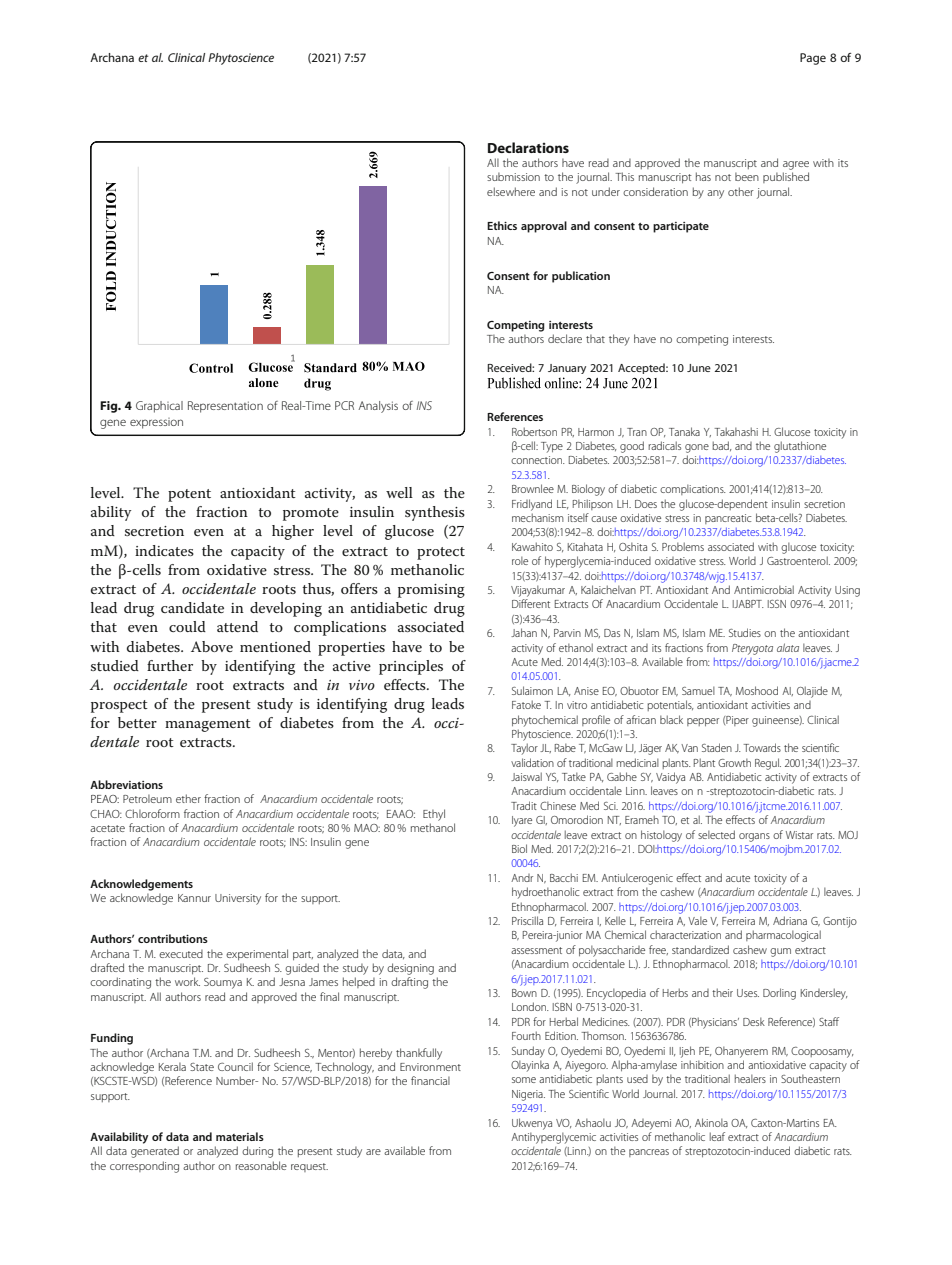 The height and width of the screenshot is (1265, 952). Describe the element at coordinates (762, 747) in the screenshot. I see `Towards` at that location.
